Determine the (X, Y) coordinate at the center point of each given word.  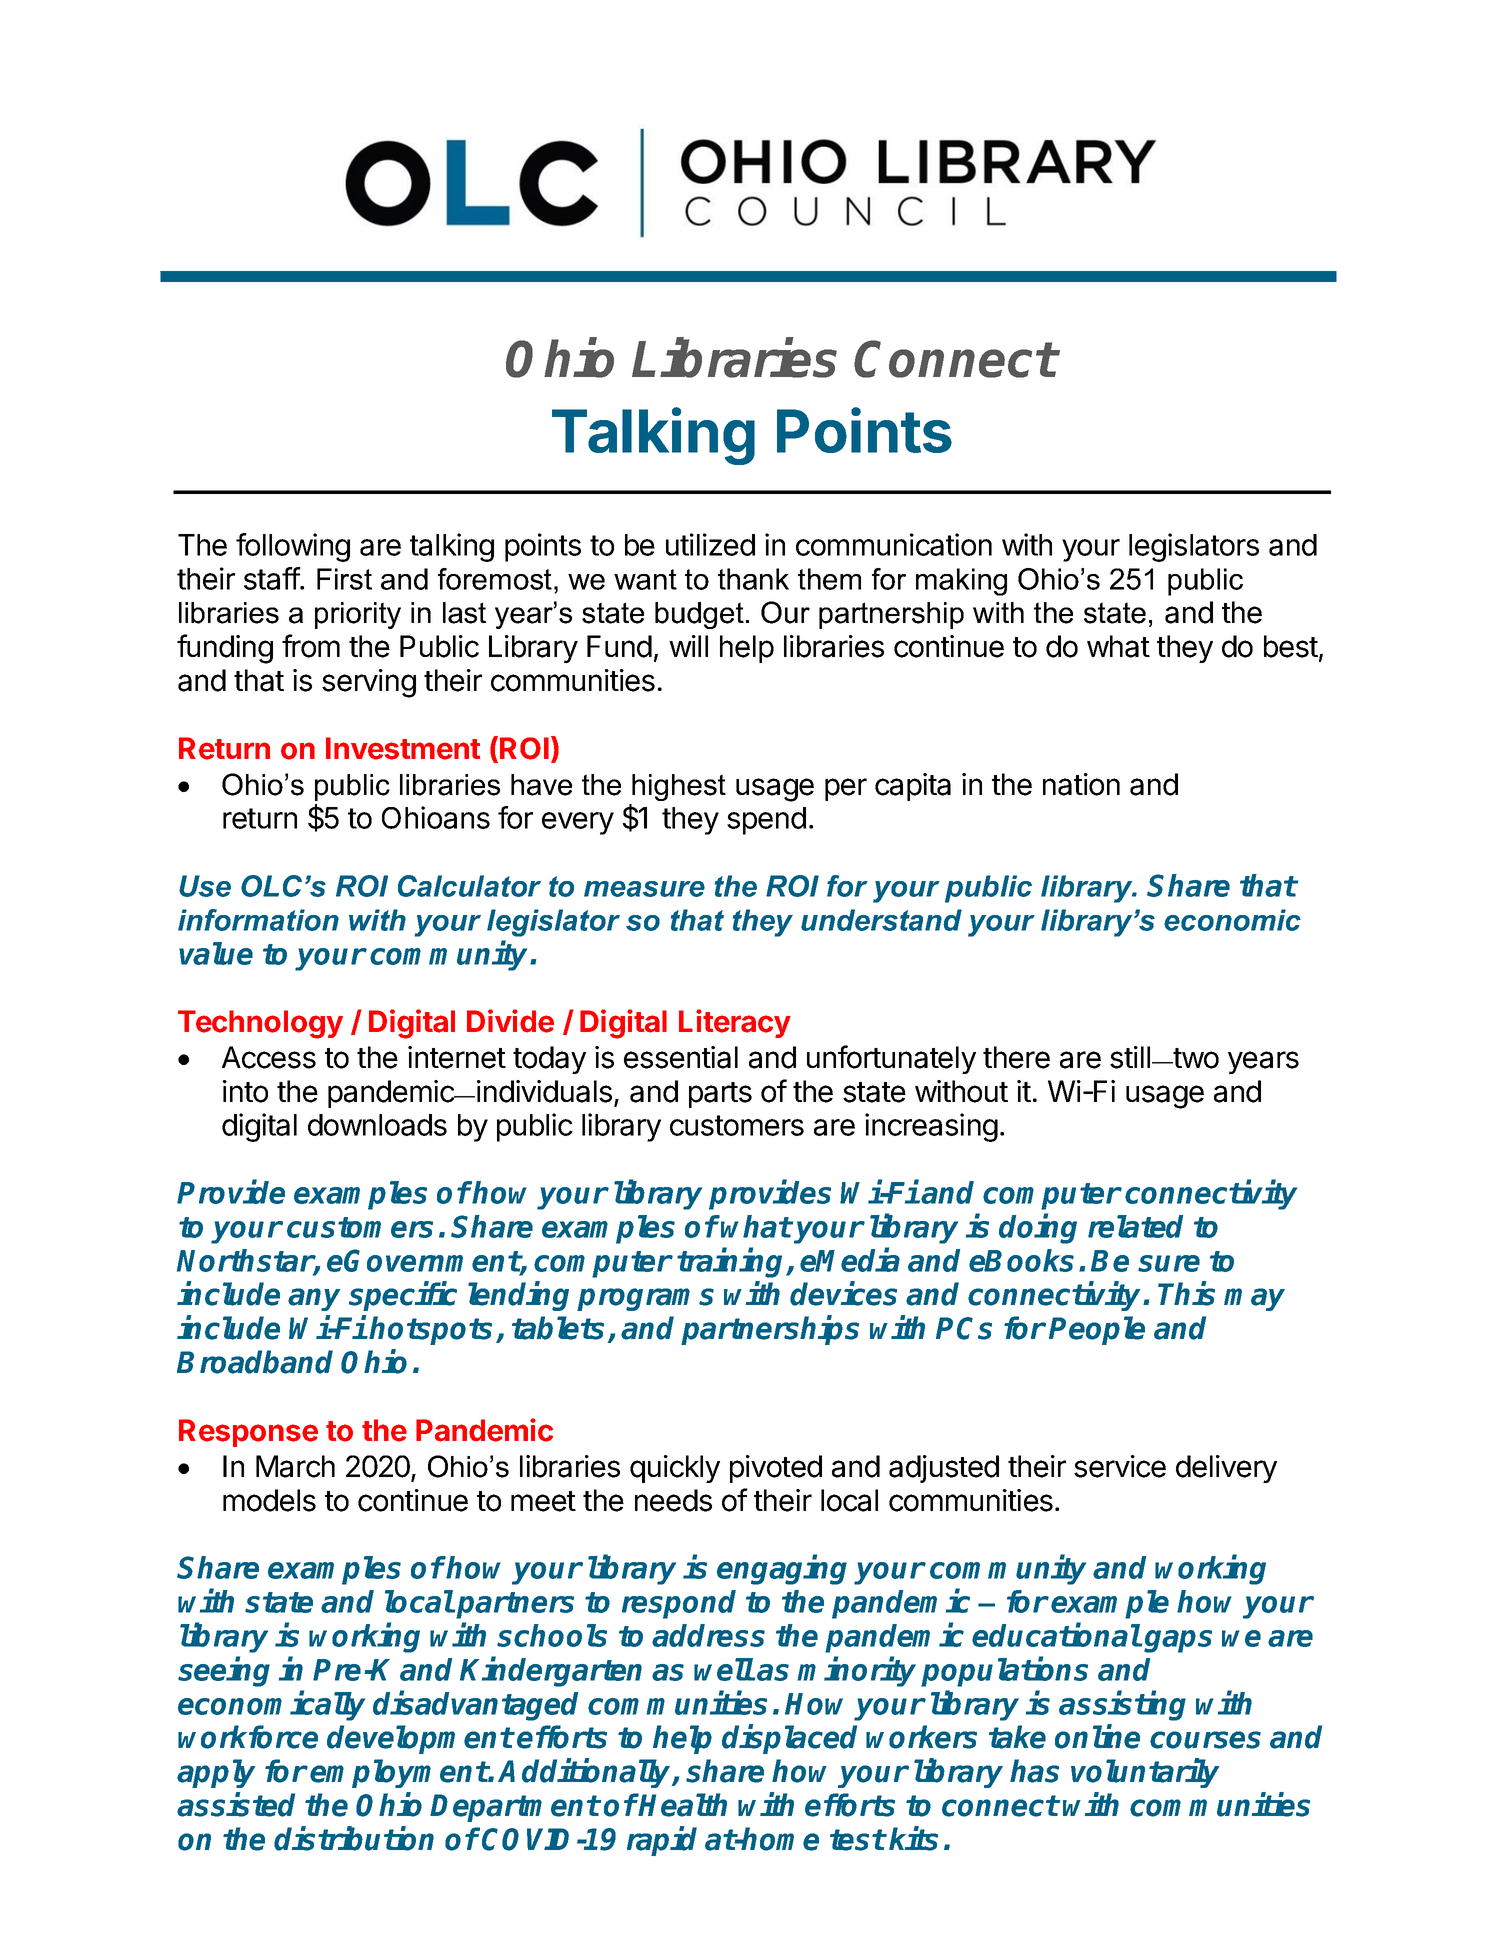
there (1016, 1057)
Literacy (735, 1023)
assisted (236, 1804)
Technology (260, 1024)
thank (753, 579)
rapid (662, 1841)
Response (248, 1433)
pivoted (776, 1469)
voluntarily (1145, 1773)
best (1291, 646)
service (1120, 1466)
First (344, 579)
